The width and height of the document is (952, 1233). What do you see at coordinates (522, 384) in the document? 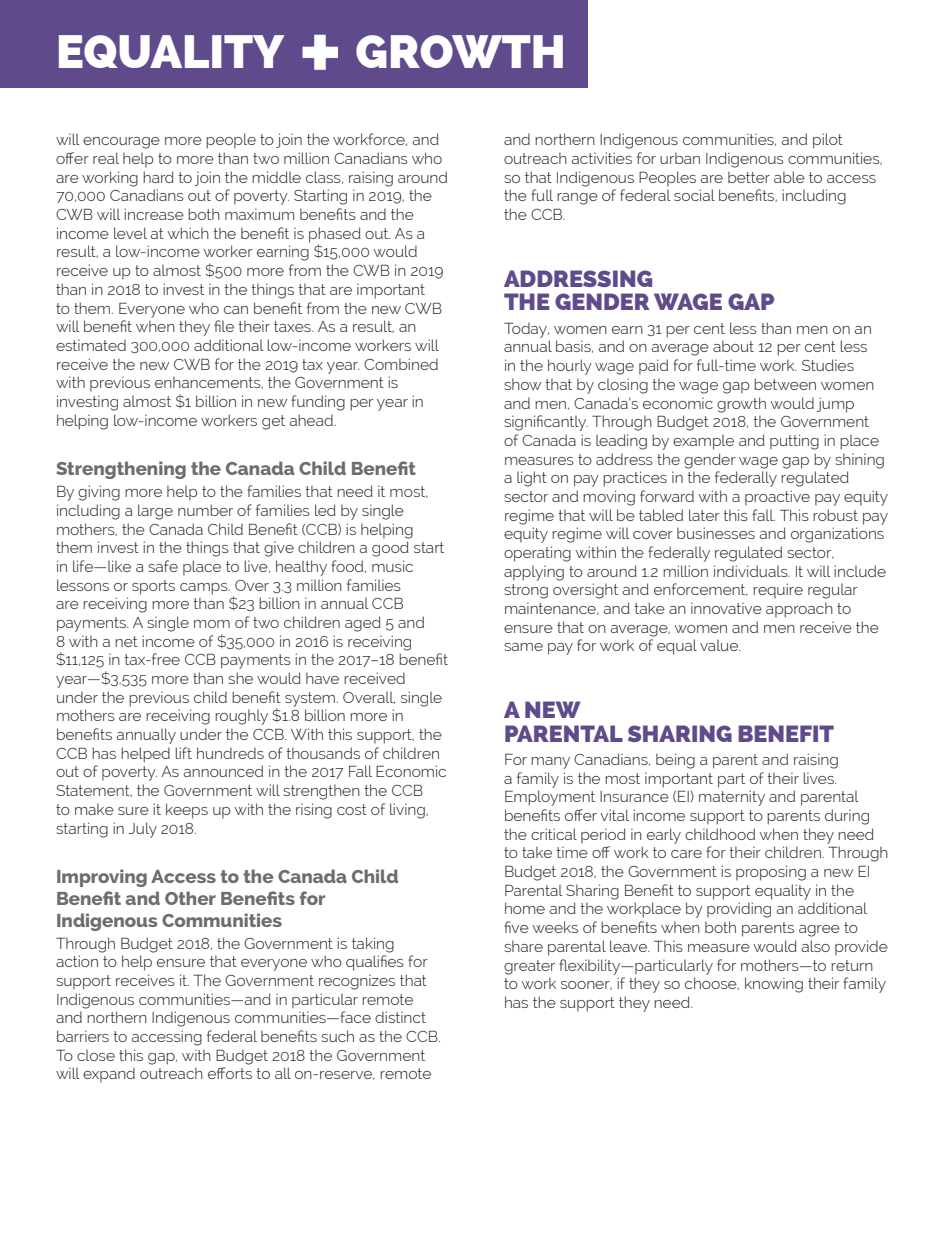
I see `show` at bounding box center [522, 384].
